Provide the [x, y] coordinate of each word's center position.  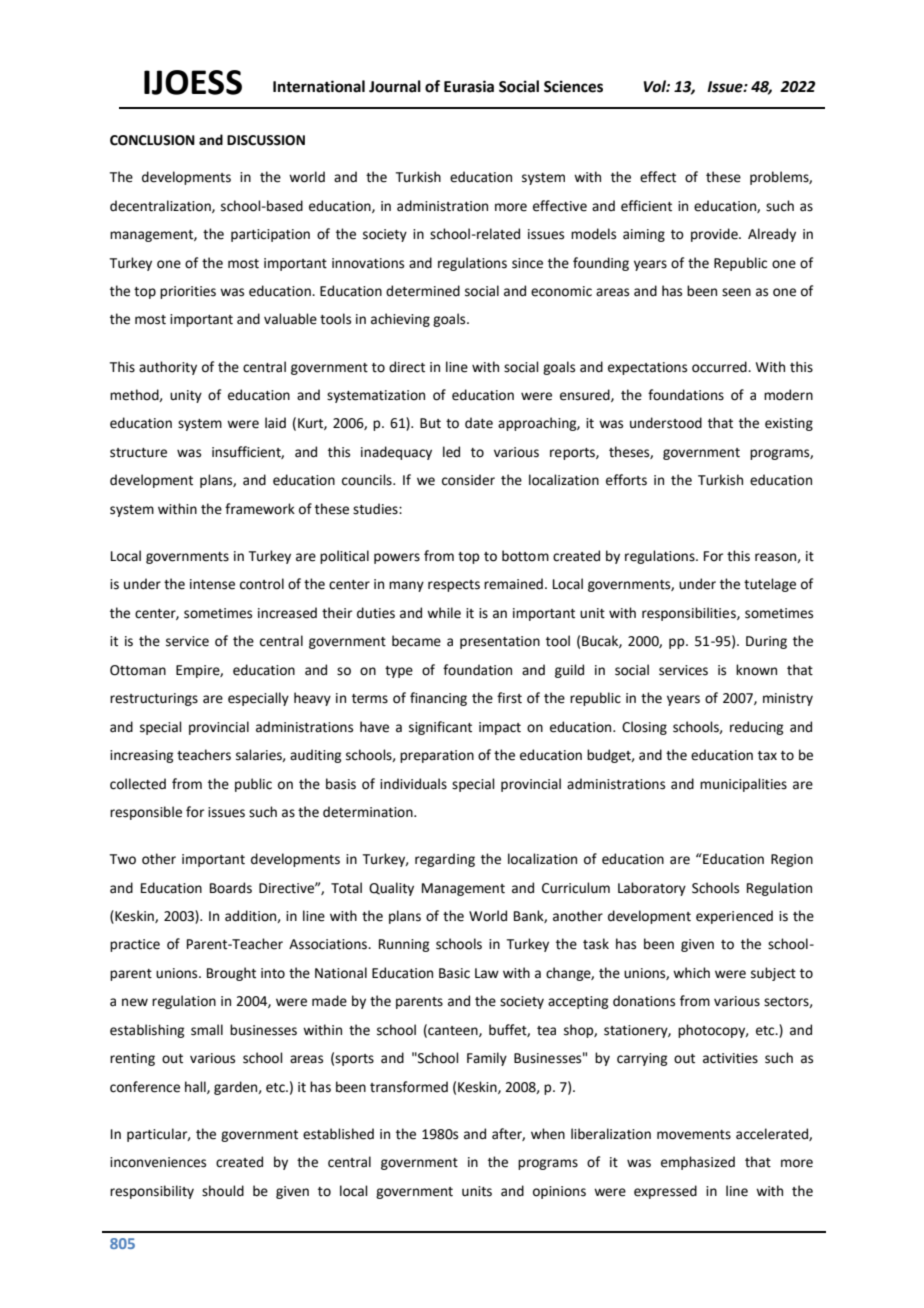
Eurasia [469, 86]
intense [212, 584]
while [444, 613]
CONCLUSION [152, 140]
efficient [646, 206]
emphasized [698, 1163]
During [766, 642]
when [548, 1134]
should [223, 1191]
